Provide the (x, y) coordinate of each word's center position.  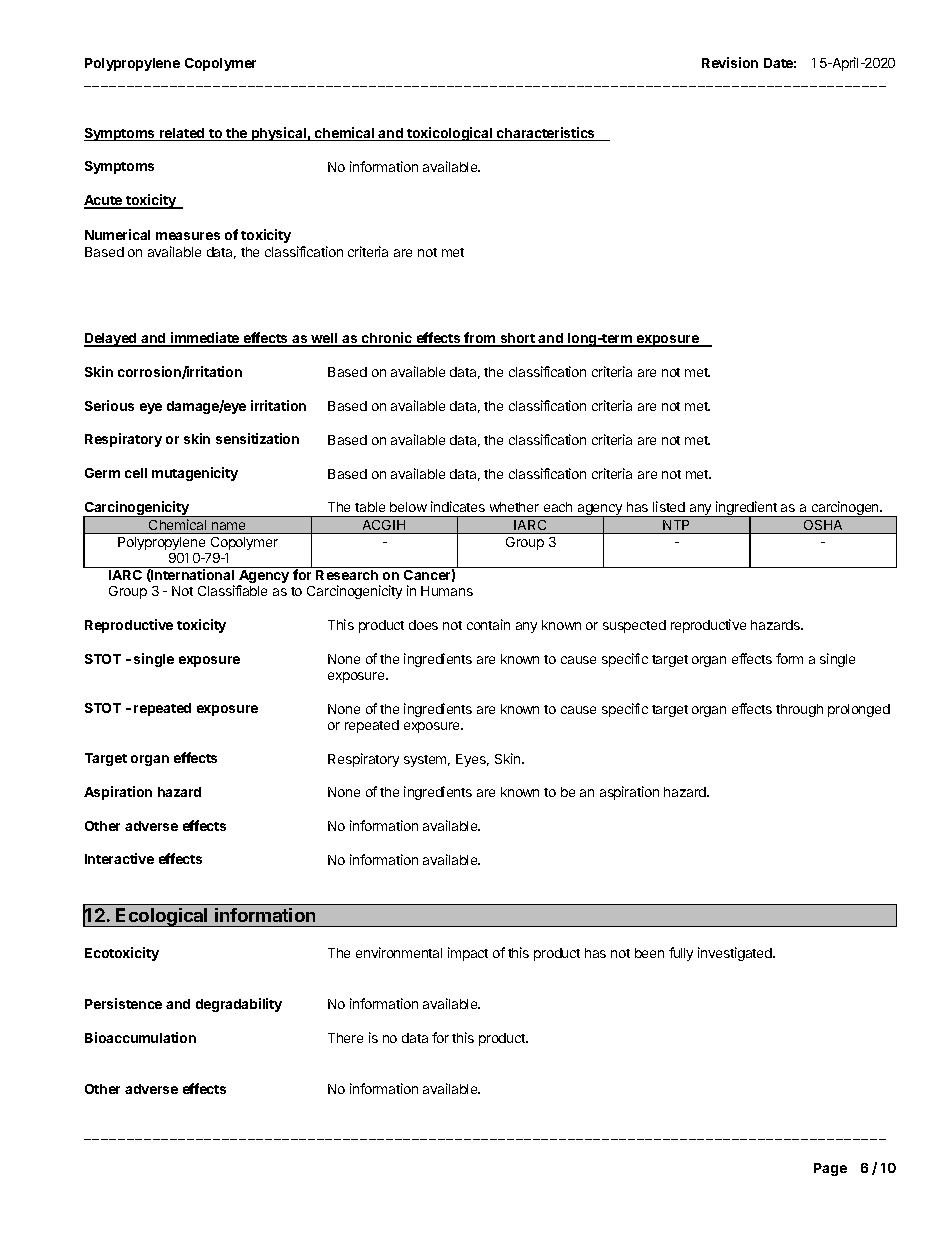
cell (136, 473)
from (480, 339)
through (799, 710)
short (517, 339)
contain (488, 624)
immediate (205, 339)
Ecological (162, 917)
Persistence (123, 1003)
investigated (736, 954)
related (182, 134)
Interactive (119, 858)
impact (468, 954)
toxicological (450, 134)
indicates (458, 506)
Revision (730, 62)
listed (669, 506)
